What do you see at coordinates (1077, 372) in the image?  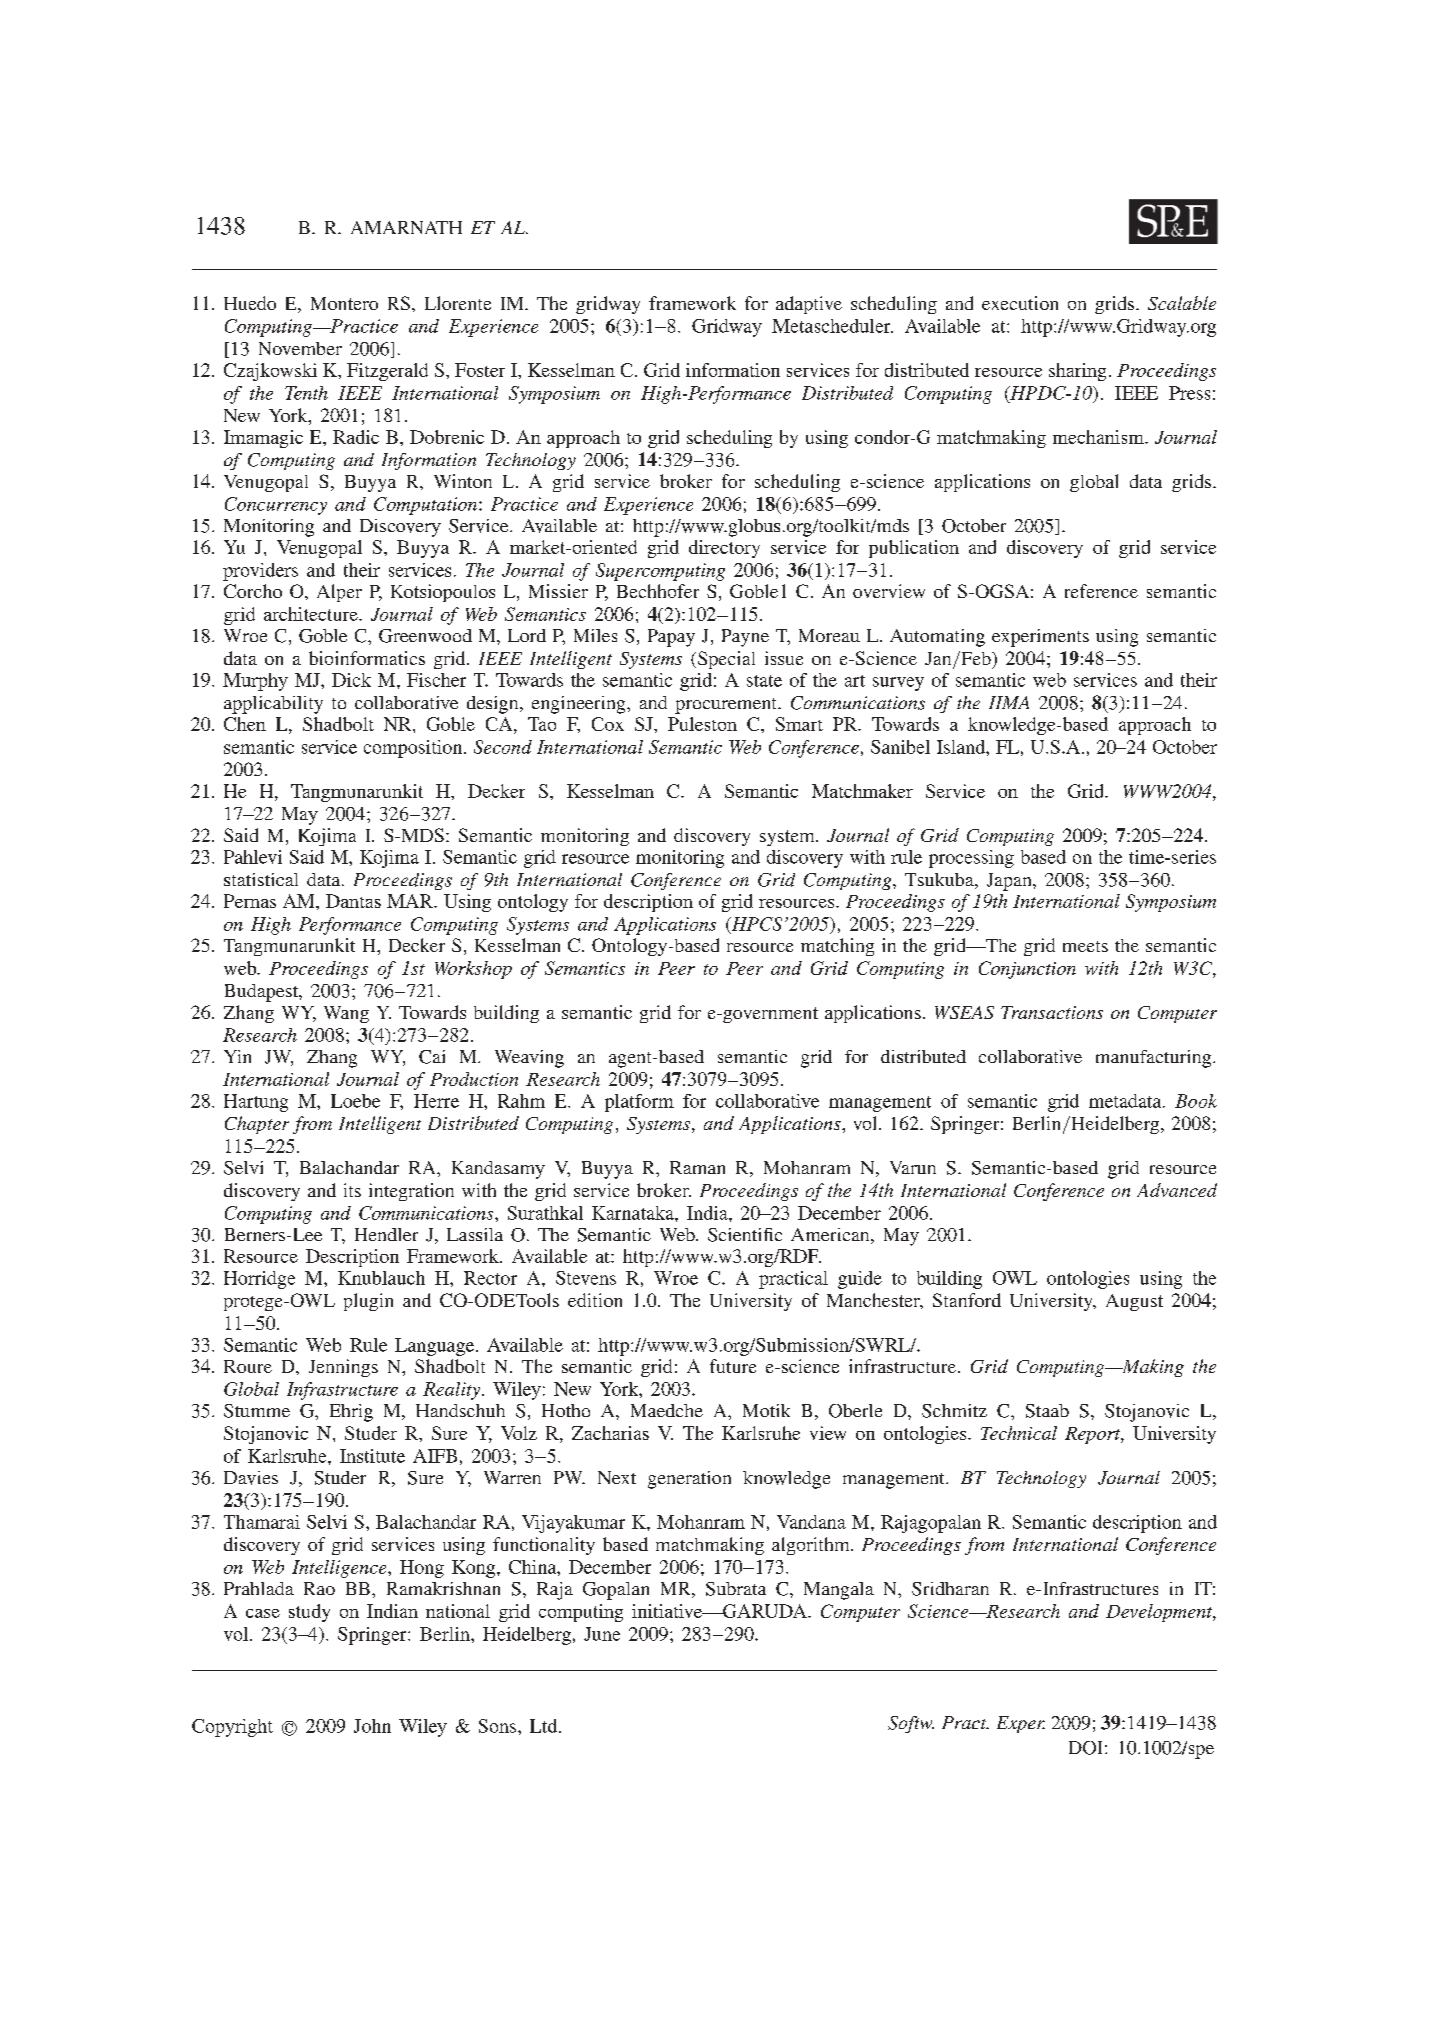 I see `sharing` at bounding box center [1077, 372].
